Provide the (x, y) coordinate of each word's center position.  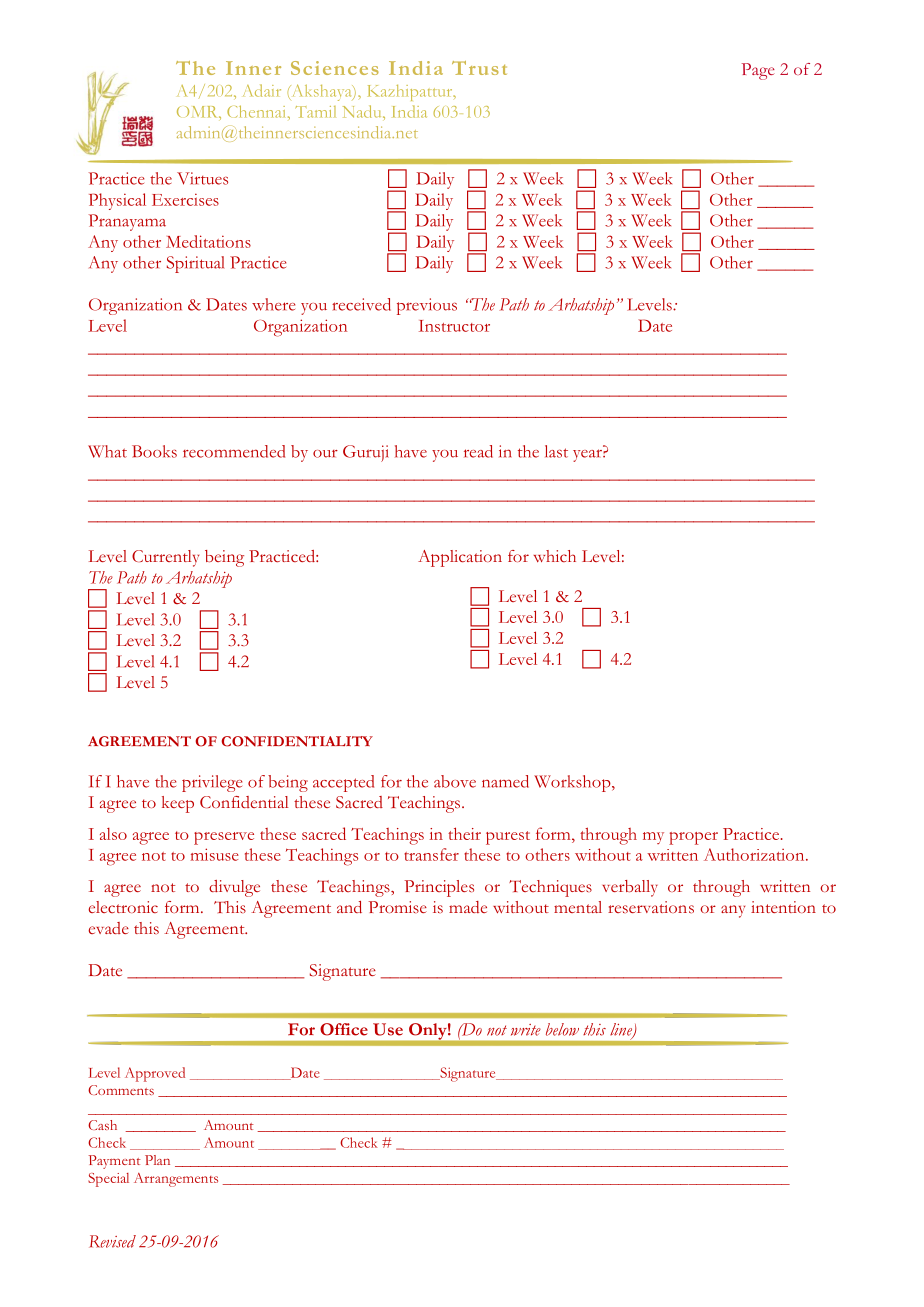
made (468, 907)
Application (460, 558)
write (526, 1030)
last (556, 451)
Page (758, 71)
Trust (479, 68)
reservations (651, 907)
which (554, 556)
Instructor (454, 326)
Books (154, 451)
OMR (198, 112)
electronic (123, 907)
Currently (165, 558)
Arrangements (176, 1180)
